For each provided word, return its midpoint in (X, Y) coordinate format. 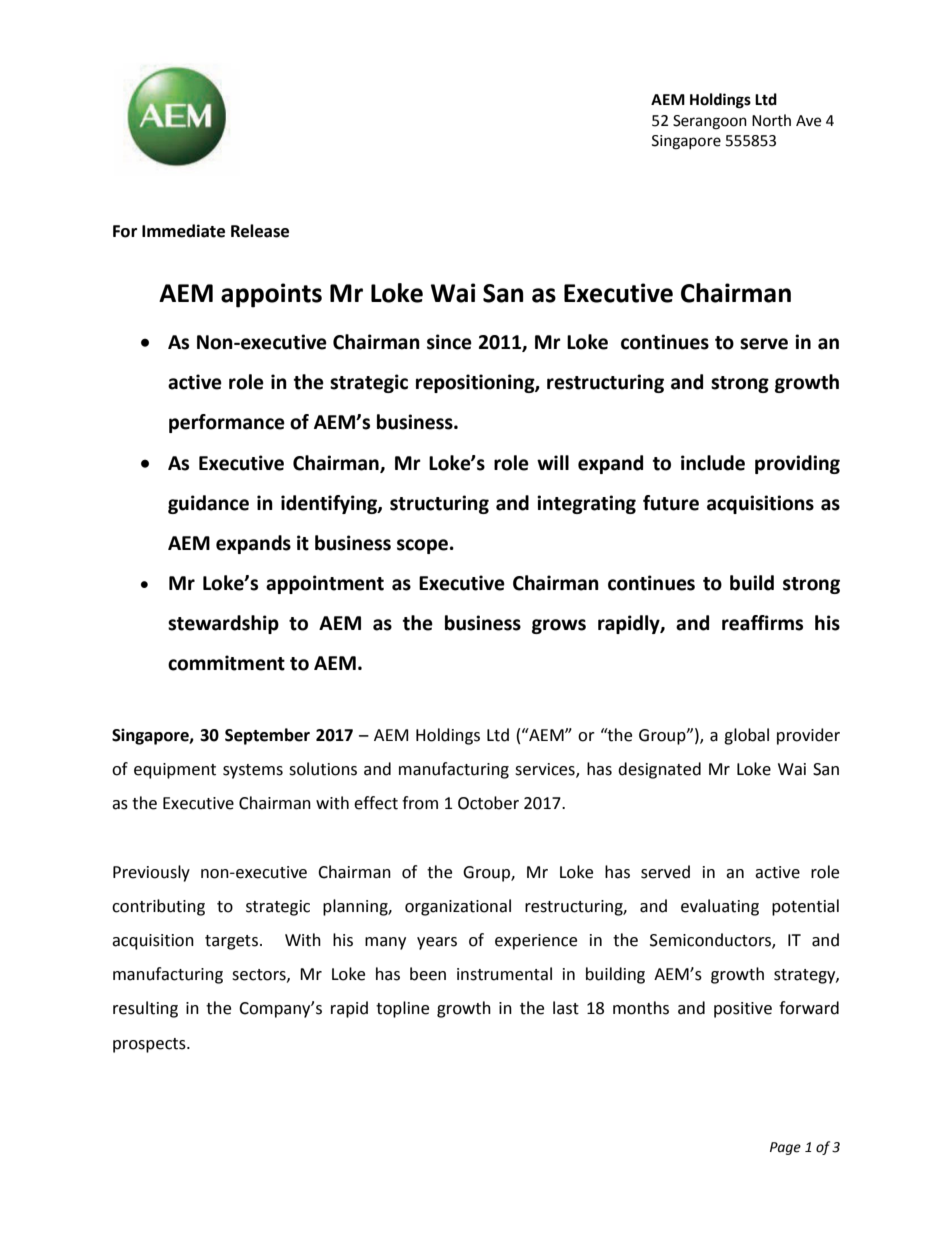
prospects (150, 1045)
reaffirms (762, 623)
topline (402, 1009)
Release (260, 231)
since (449, 342)
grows (559, 626)
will (553, 462)
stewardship (223, 624)
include (713, 463)
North (771, 120)
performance (227, 423)
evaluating (720, 907)
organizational (458, 907)
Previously (151, 873)
